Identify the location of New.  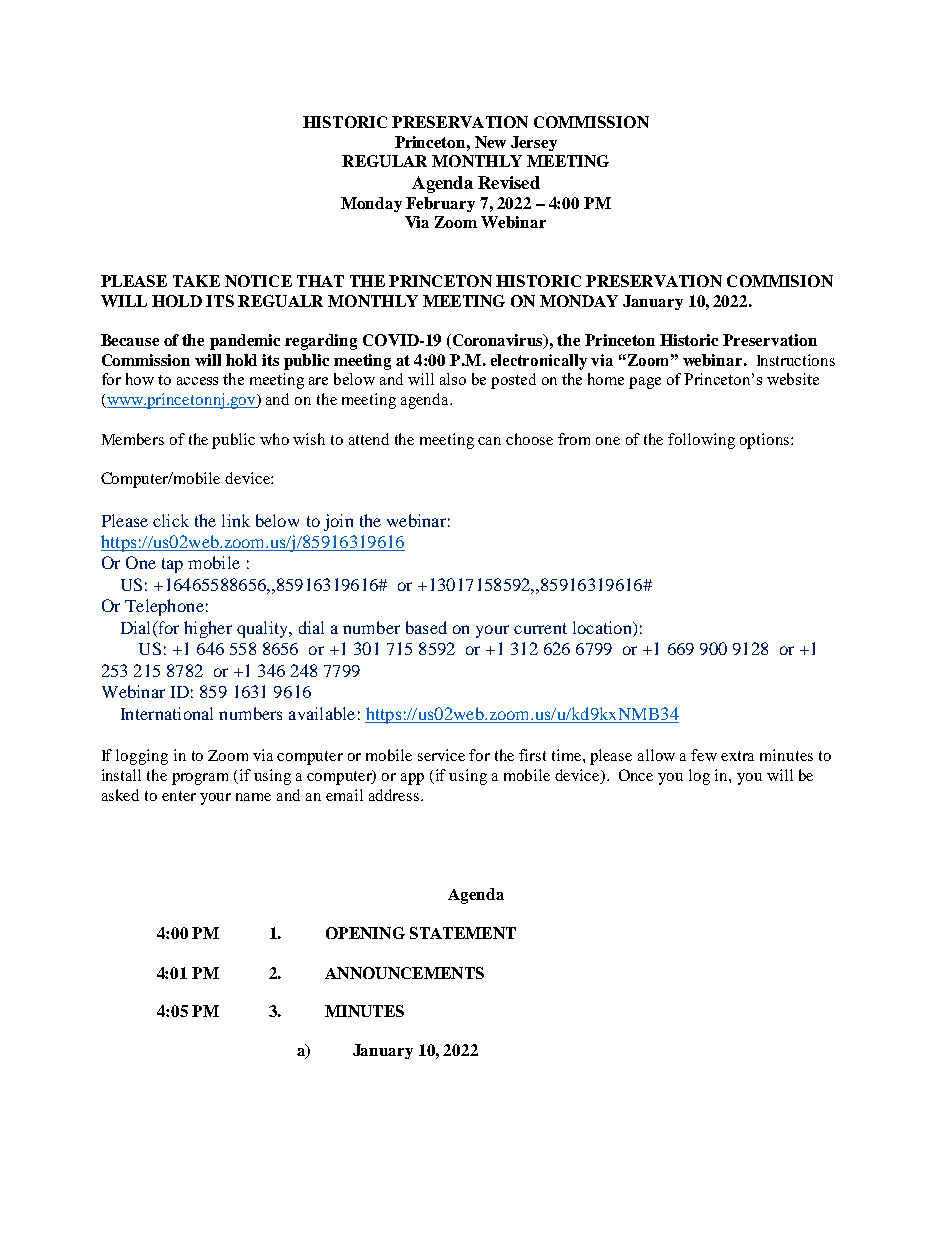
(490, 142).
